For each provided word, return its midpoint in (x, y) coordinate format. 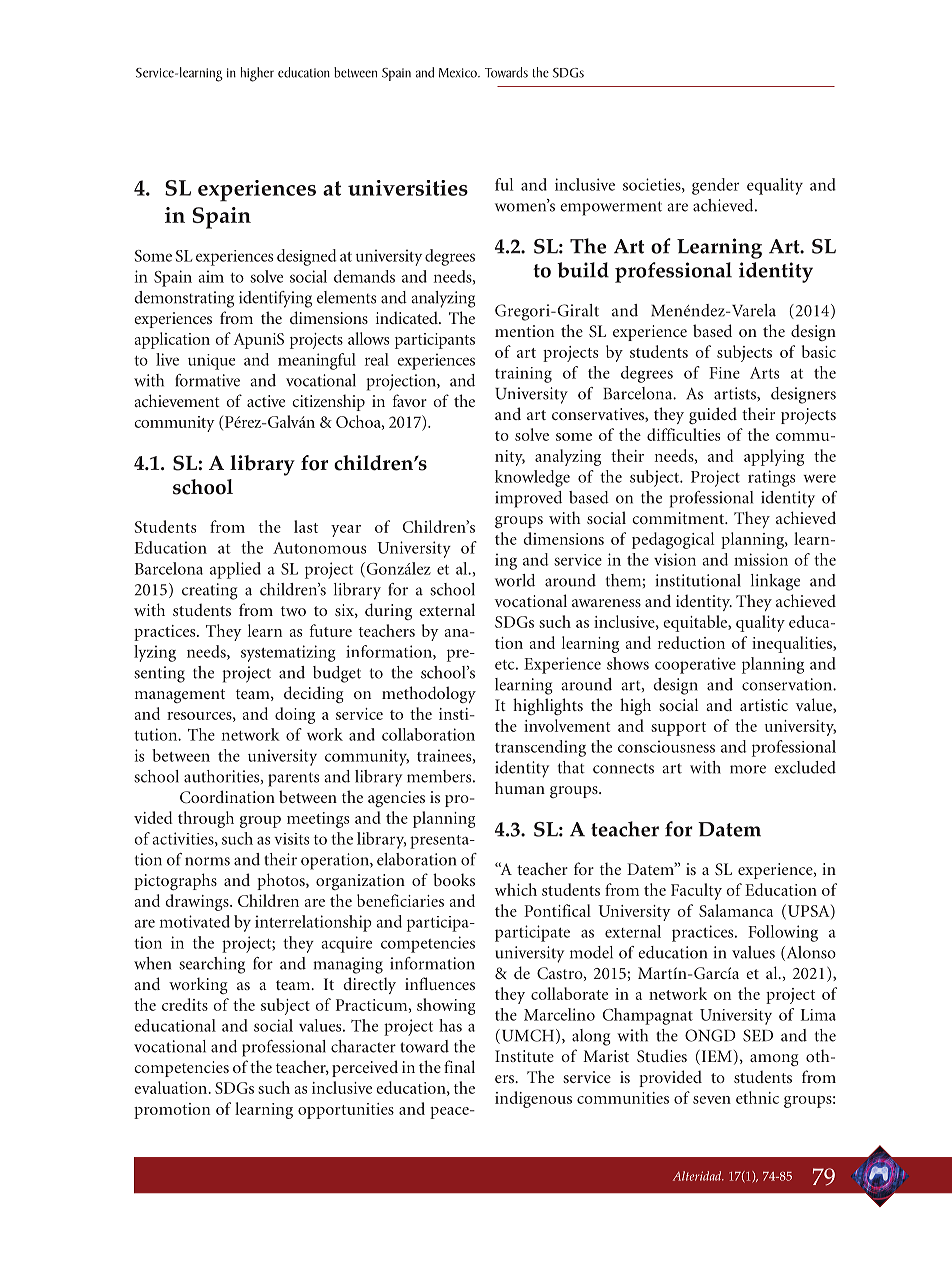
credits (185, 1004)
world (515, 580)
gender (715, 186)
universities (408, 188)
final (459, 1066)
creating (210, 591)
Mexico (459, 73)
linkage (775, 582)
